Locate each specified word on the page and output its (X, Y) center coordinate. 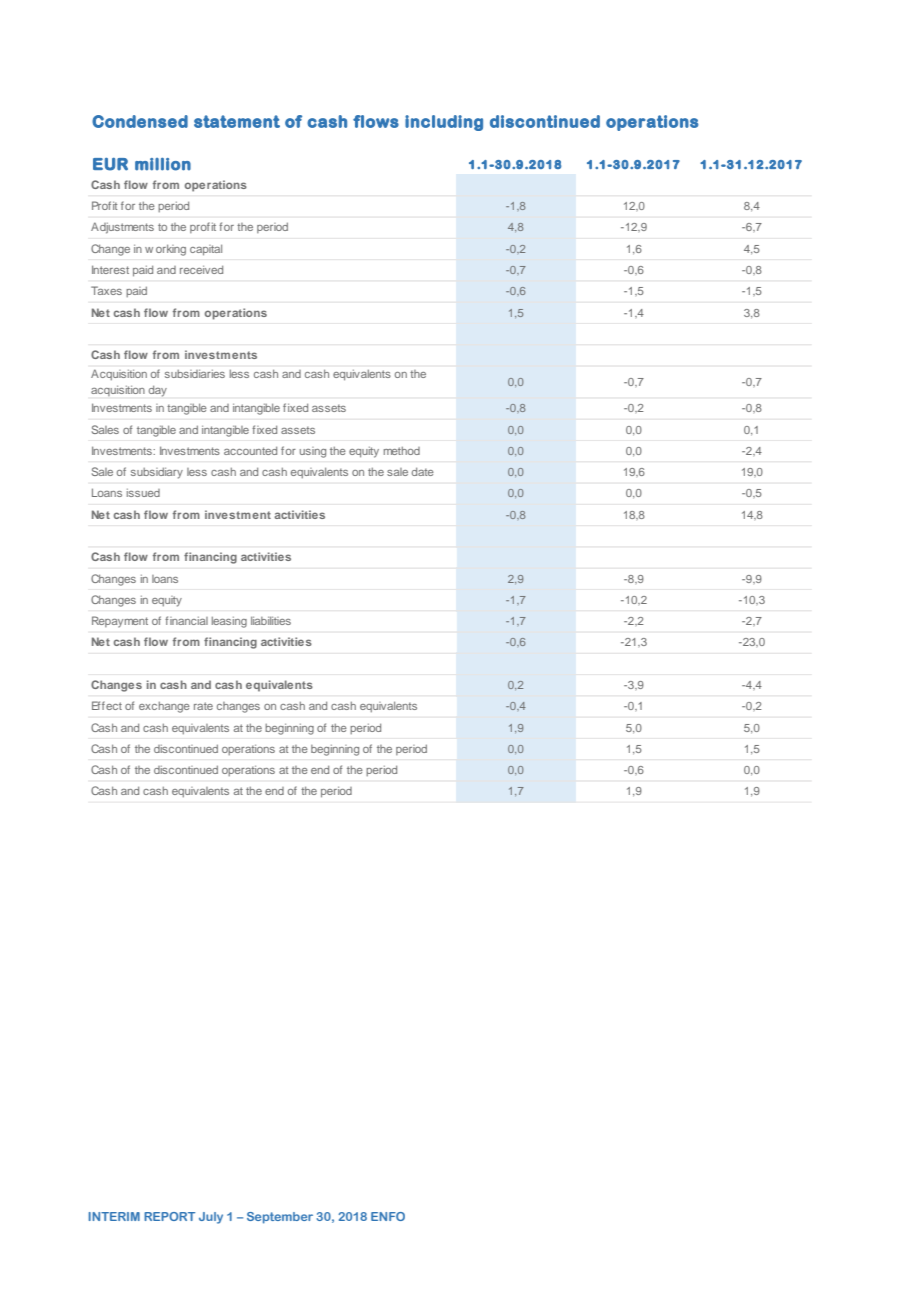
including (444, 123)
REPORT (169, 1216)
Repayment (120, 622)
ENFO (388, 1216)
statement (237, 121)
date (423, 471)
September (280, 1218)
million (163, 164)
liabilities (271, 620)
